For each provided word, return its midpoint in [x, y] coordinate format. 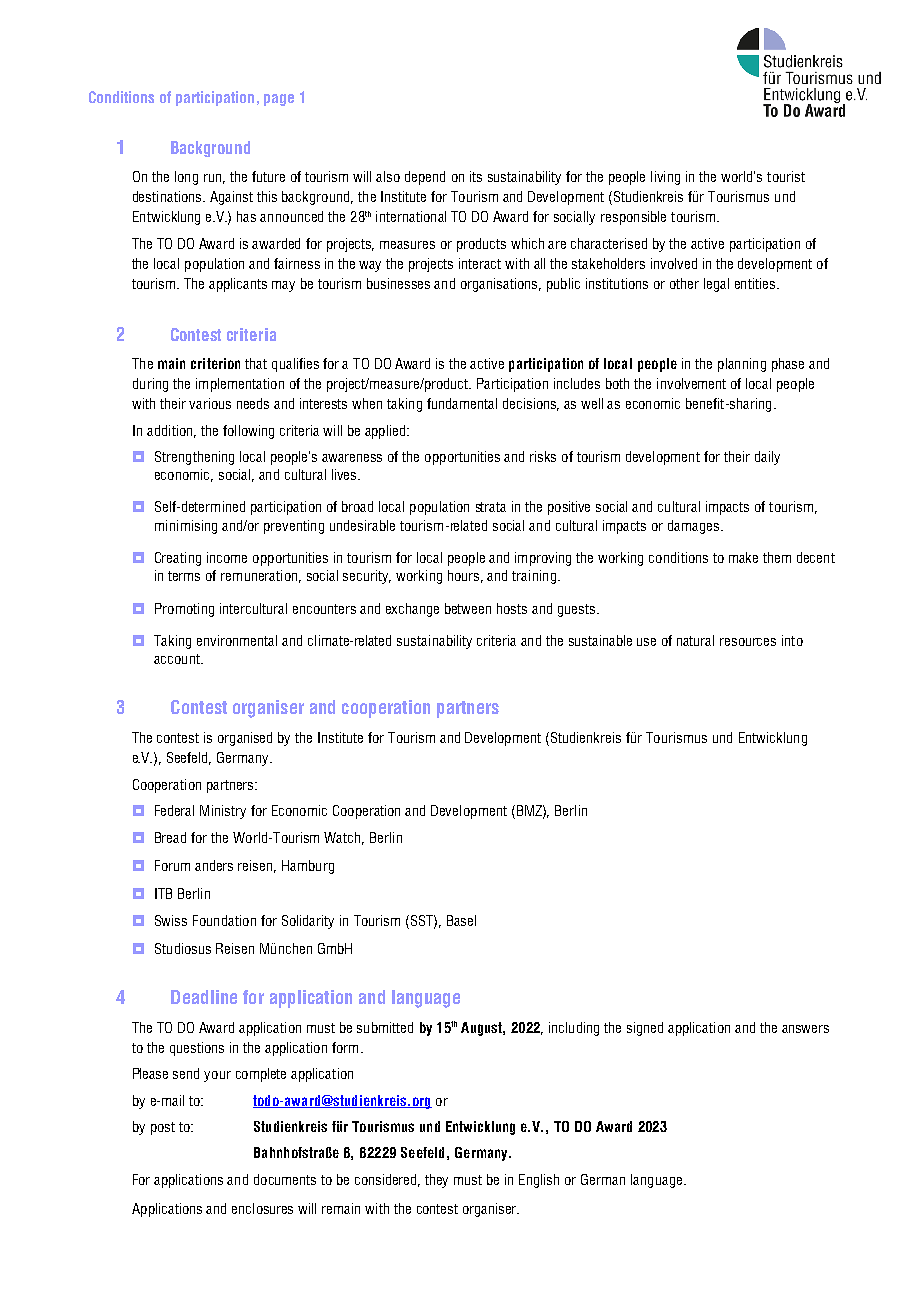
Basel [461, 920]
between [468, 608]
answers [805, 1029]
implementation [240, 385]
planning [742, 365]
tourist [786, 176]
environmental [237, 640]
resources [748, 642]
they [436, 1181]
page [279, 100]
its [476, 176]
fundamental [462, 403]
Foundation [224, 920]
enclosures [262, 1208]
